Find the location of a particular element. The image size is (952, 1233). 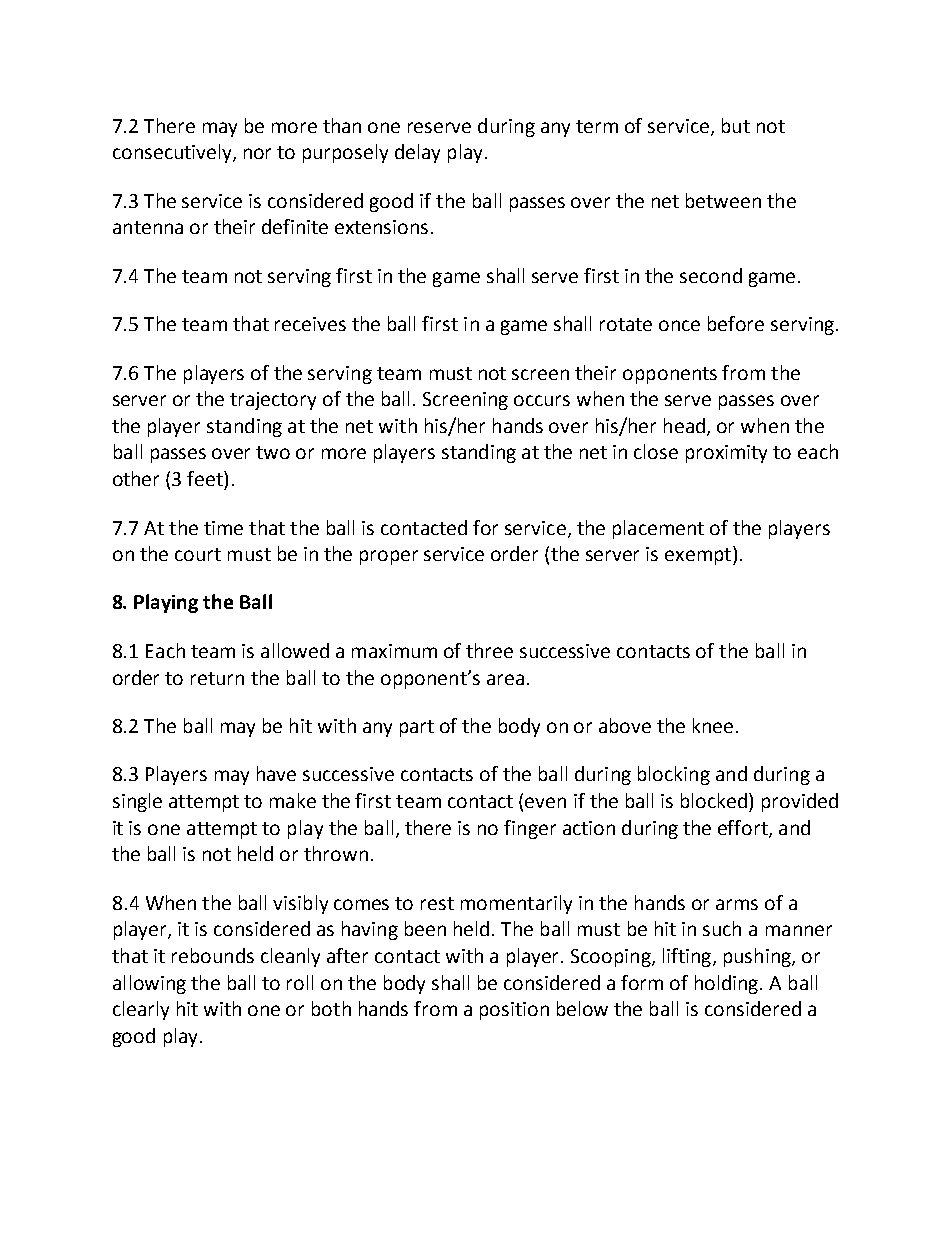

delay is located at coordinates (417, 153).
